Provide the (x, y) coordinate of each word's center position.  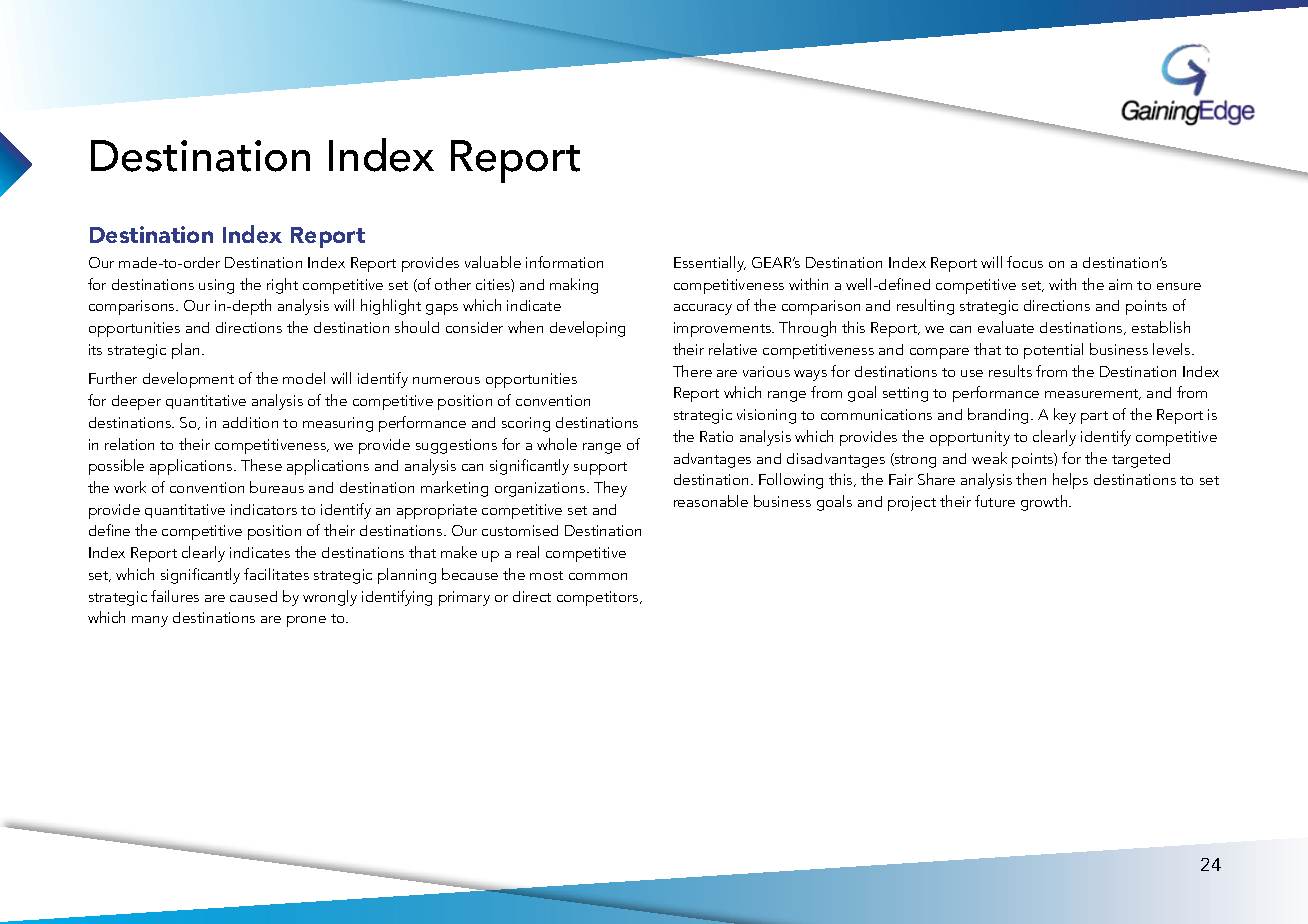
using (216, 286)
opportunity (970, 438)
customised (520, 530)
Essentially (710, 264)
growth (1045, 503)
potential (1053, 351)
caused (253, 596)
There (692, 371)
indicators (264, 509)
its (95, 349)
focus (1025, 262)
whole (557, 444)
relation (129, 444)
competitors (599, 598)
